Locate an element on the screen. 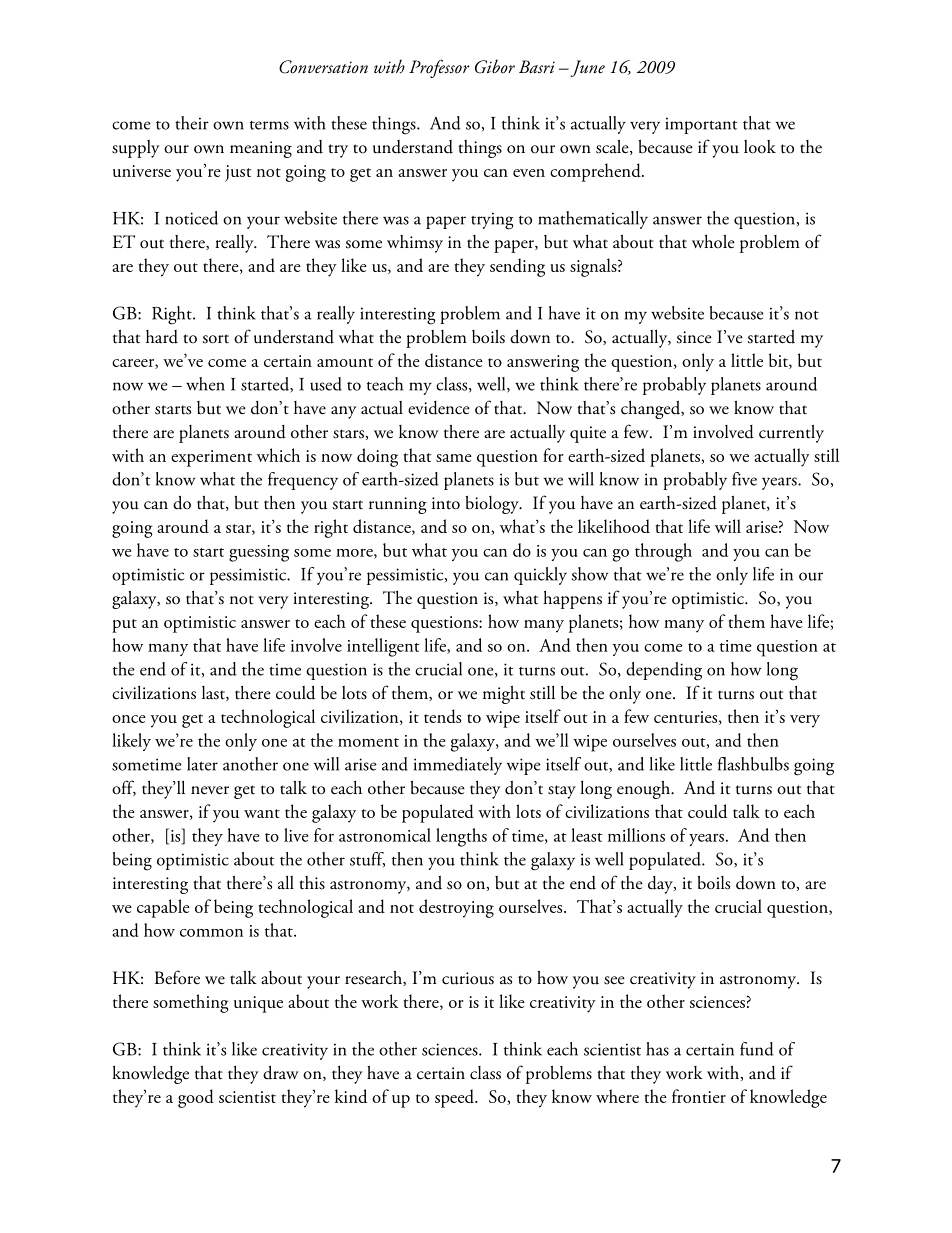 The image size is (952, 1233). important is located at coordinates (701, 125).
